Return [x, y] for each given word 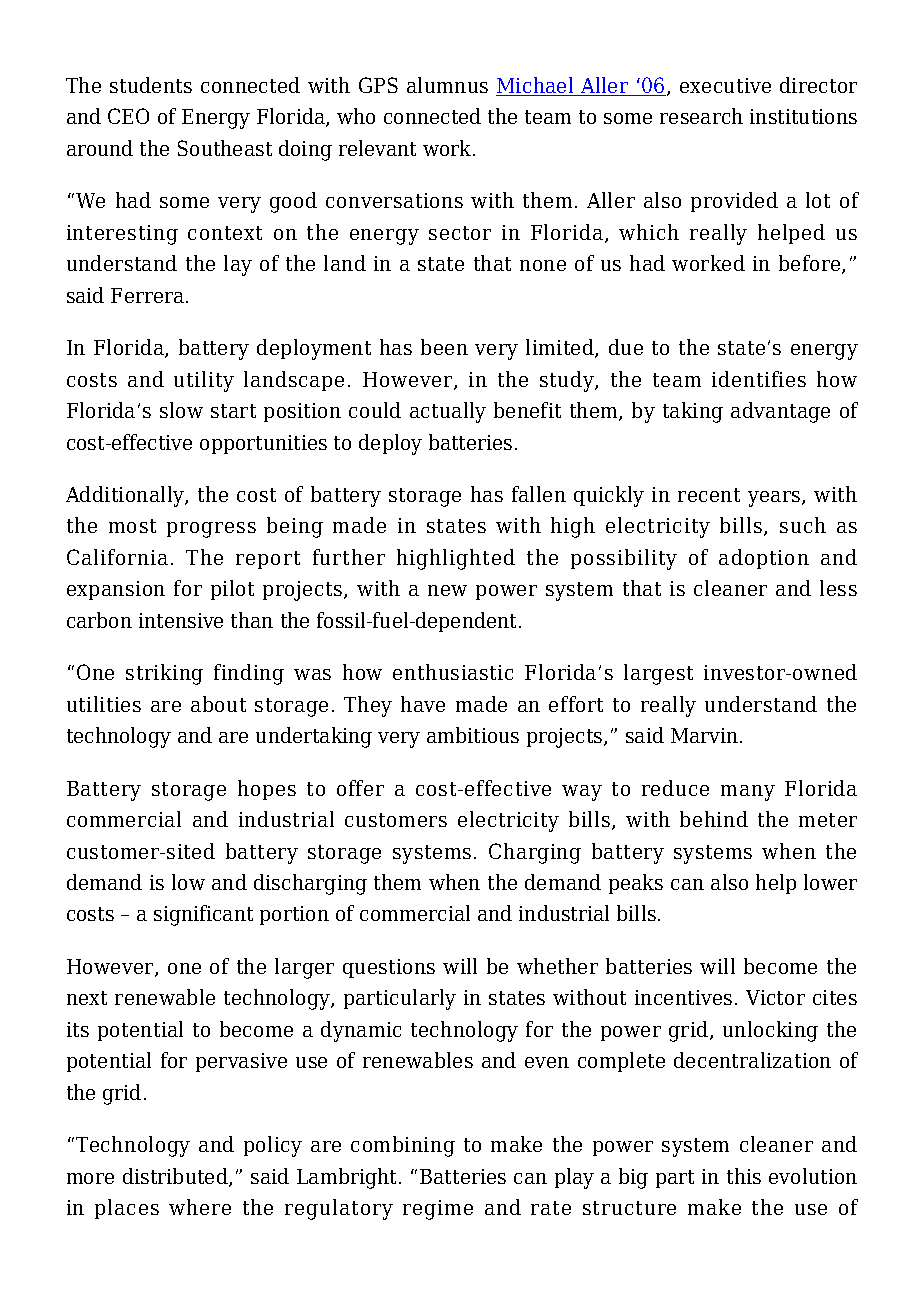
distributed [176, 1177]
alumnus [447, 85]
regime [438, 1210]
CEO [128, 116]
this [744, 1176]
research [701, 116]
